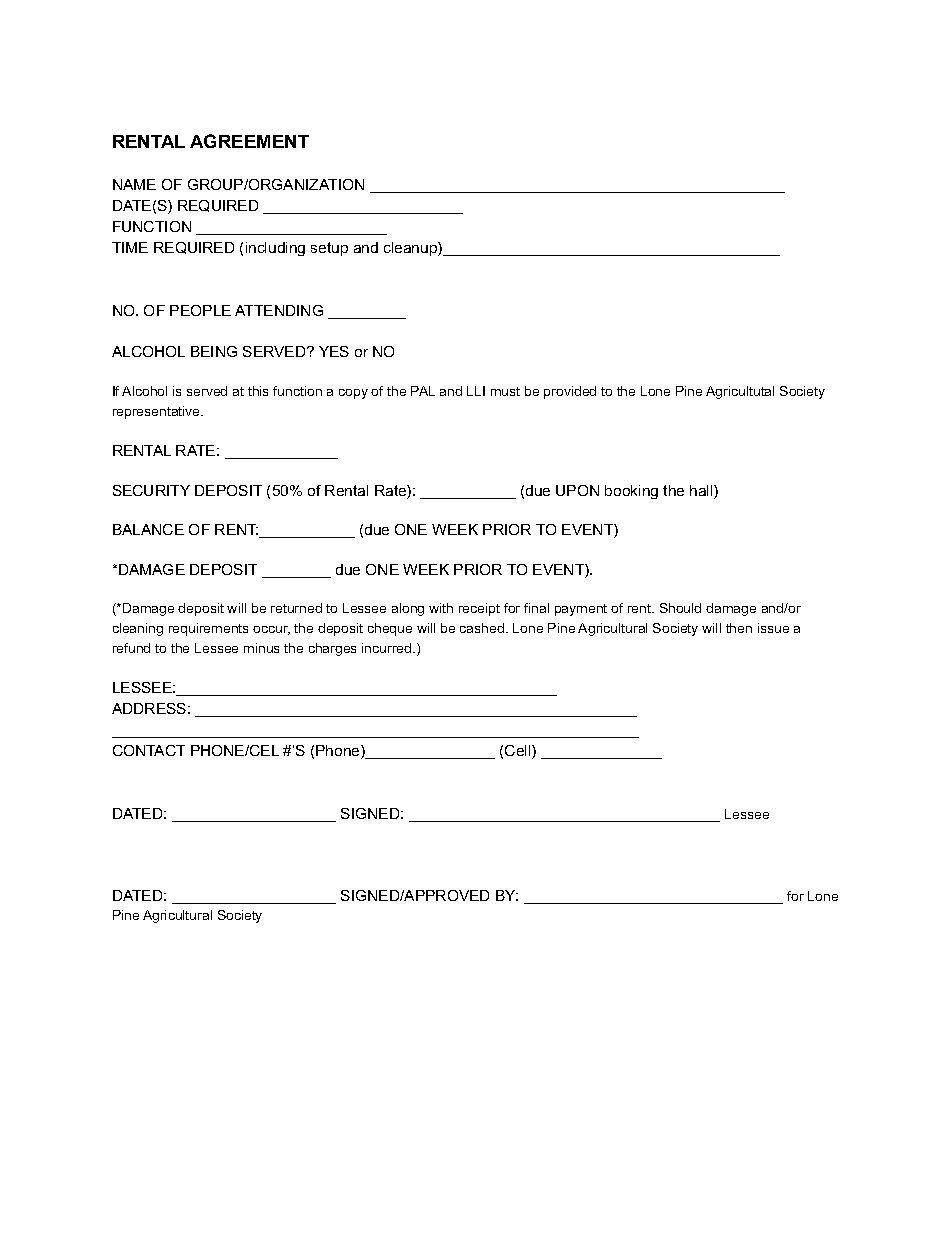 The image size is (952, 1233). Describe the element at coordinates (702, 492) in the screenshot. I see `hall` at that location.
